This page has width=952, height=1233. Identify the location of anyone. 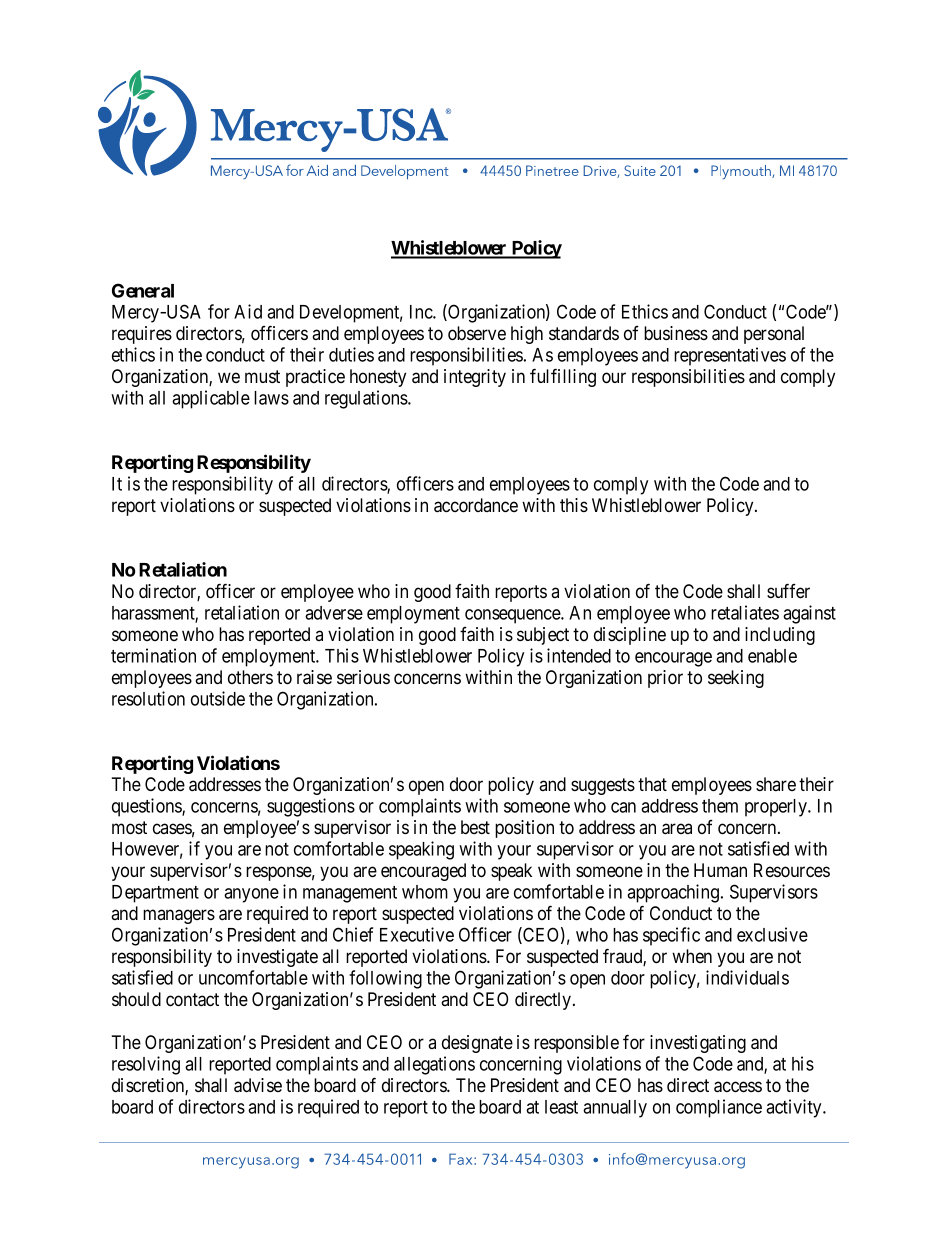
(251, 895).
